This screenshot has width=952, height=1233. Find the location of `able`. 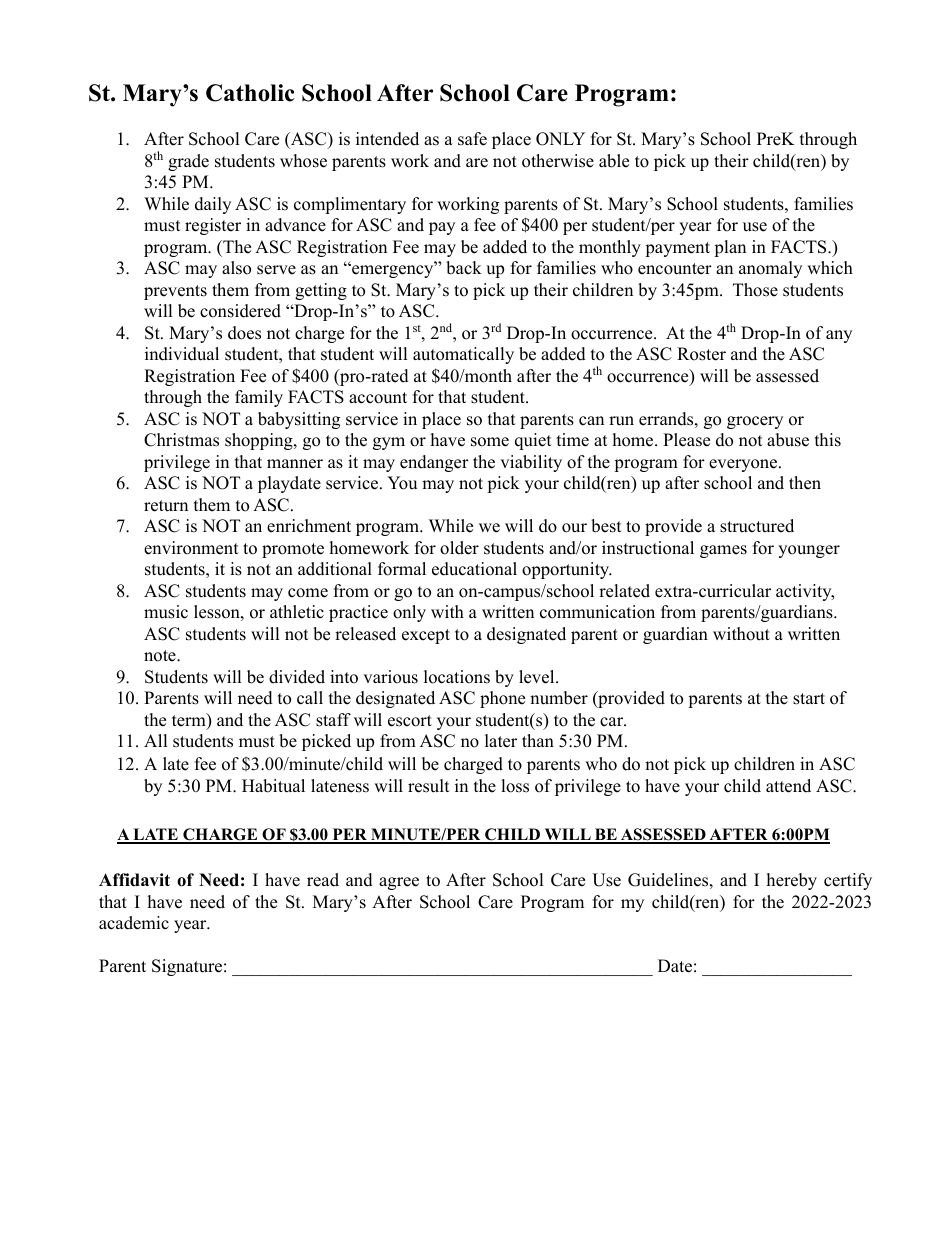

able is located at coordinates (614, 161).
